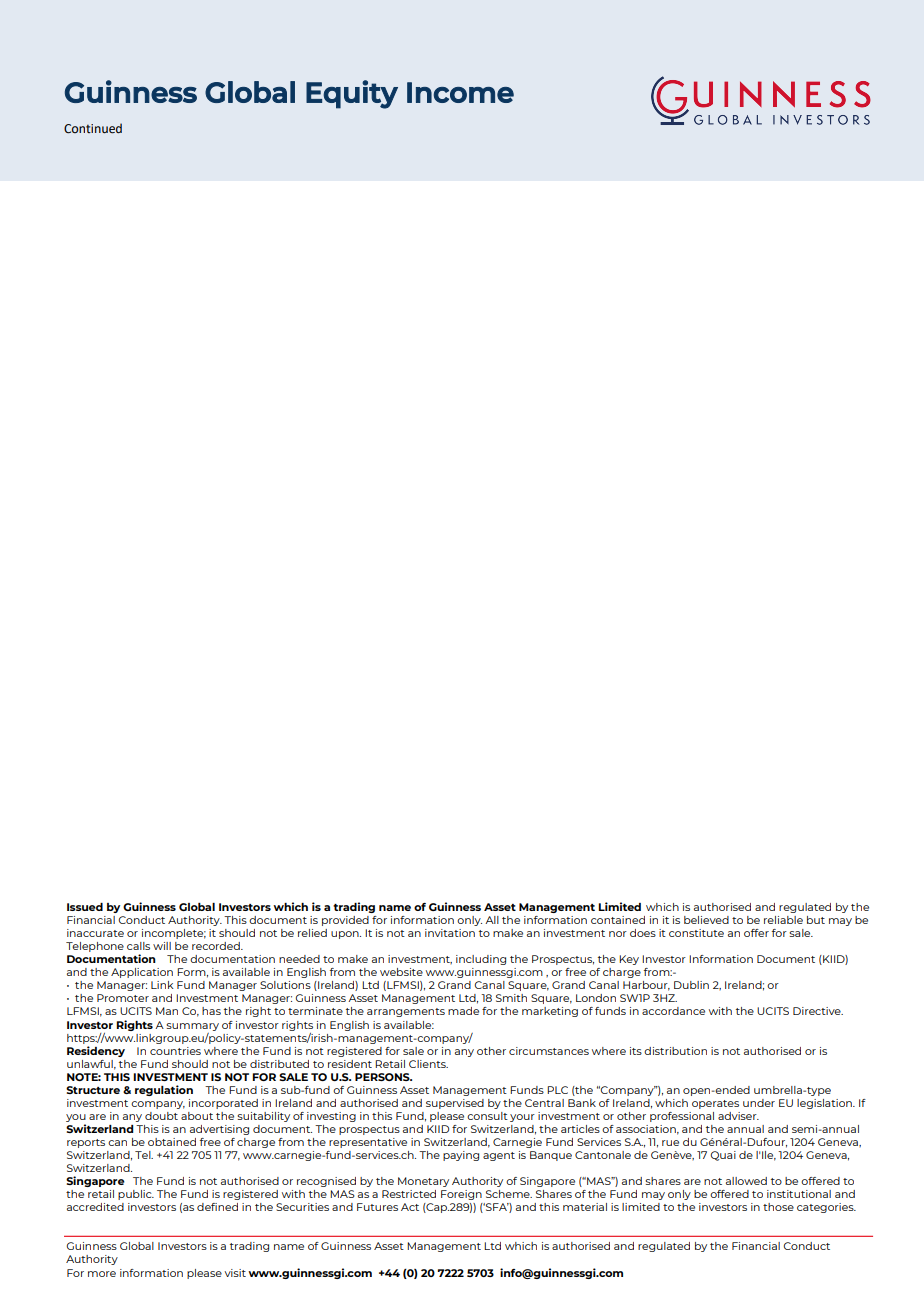 The height and width of the document is (1308, 924). I want to click on Equity, so click(352, 94).
